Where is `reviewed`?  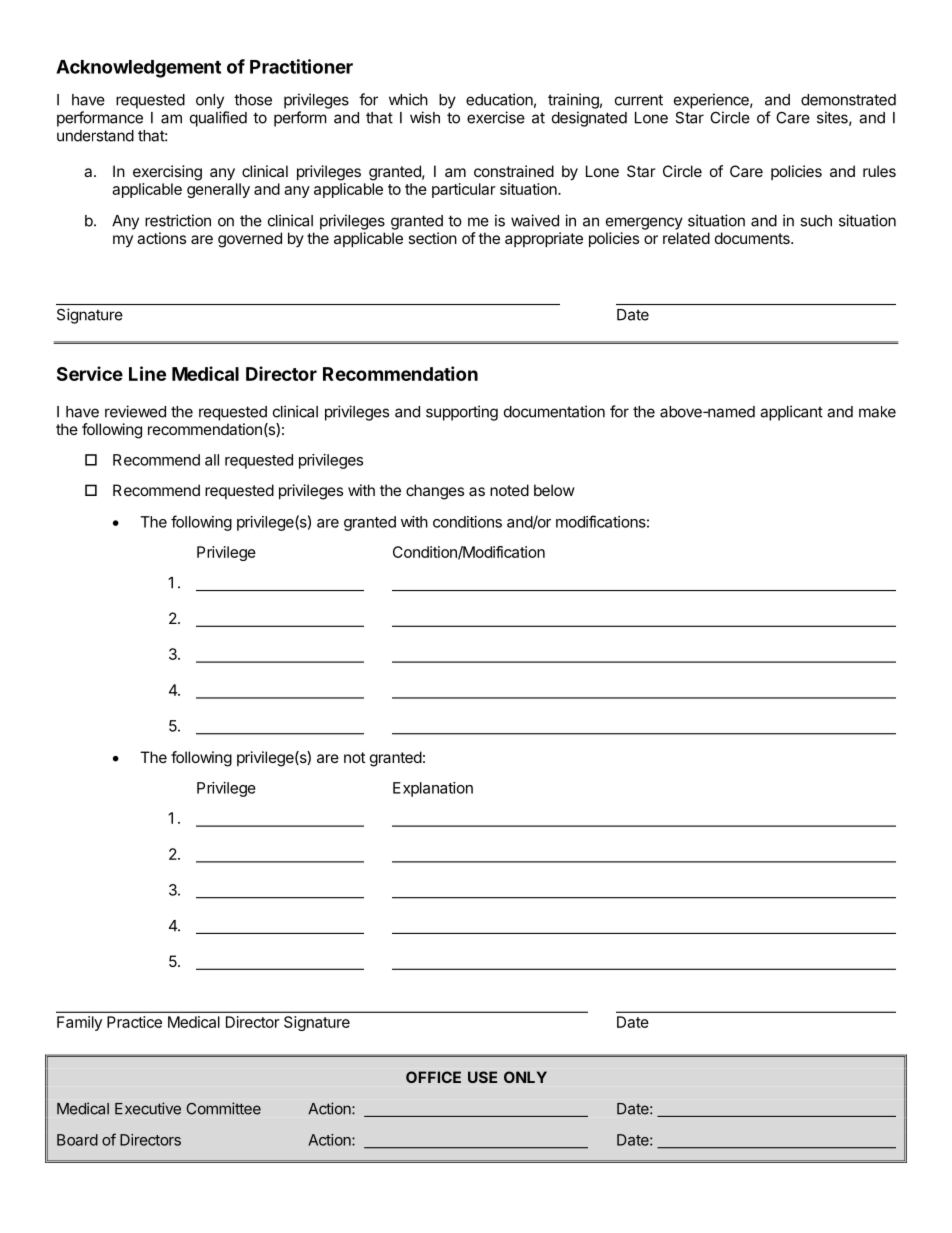 reviewed is located at coordinates (135, 411).
